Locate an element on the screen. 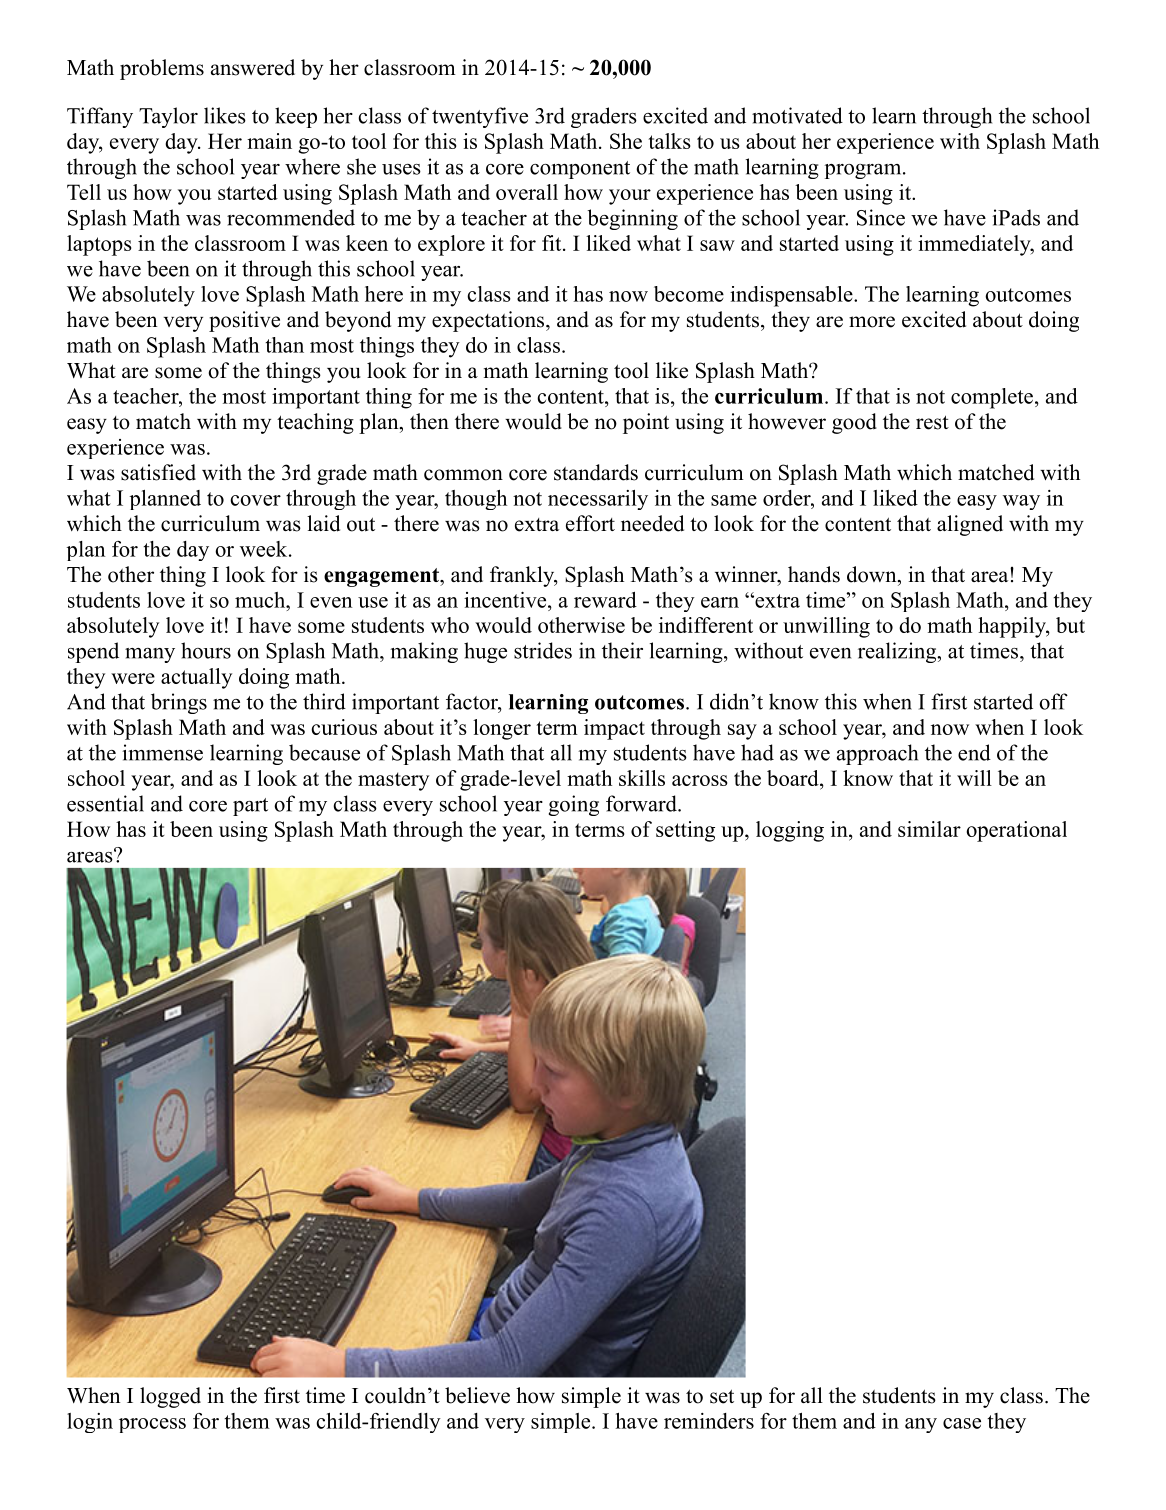 This screenshot has height=1510, width=1166. program is located at coordinates (863, 171).
